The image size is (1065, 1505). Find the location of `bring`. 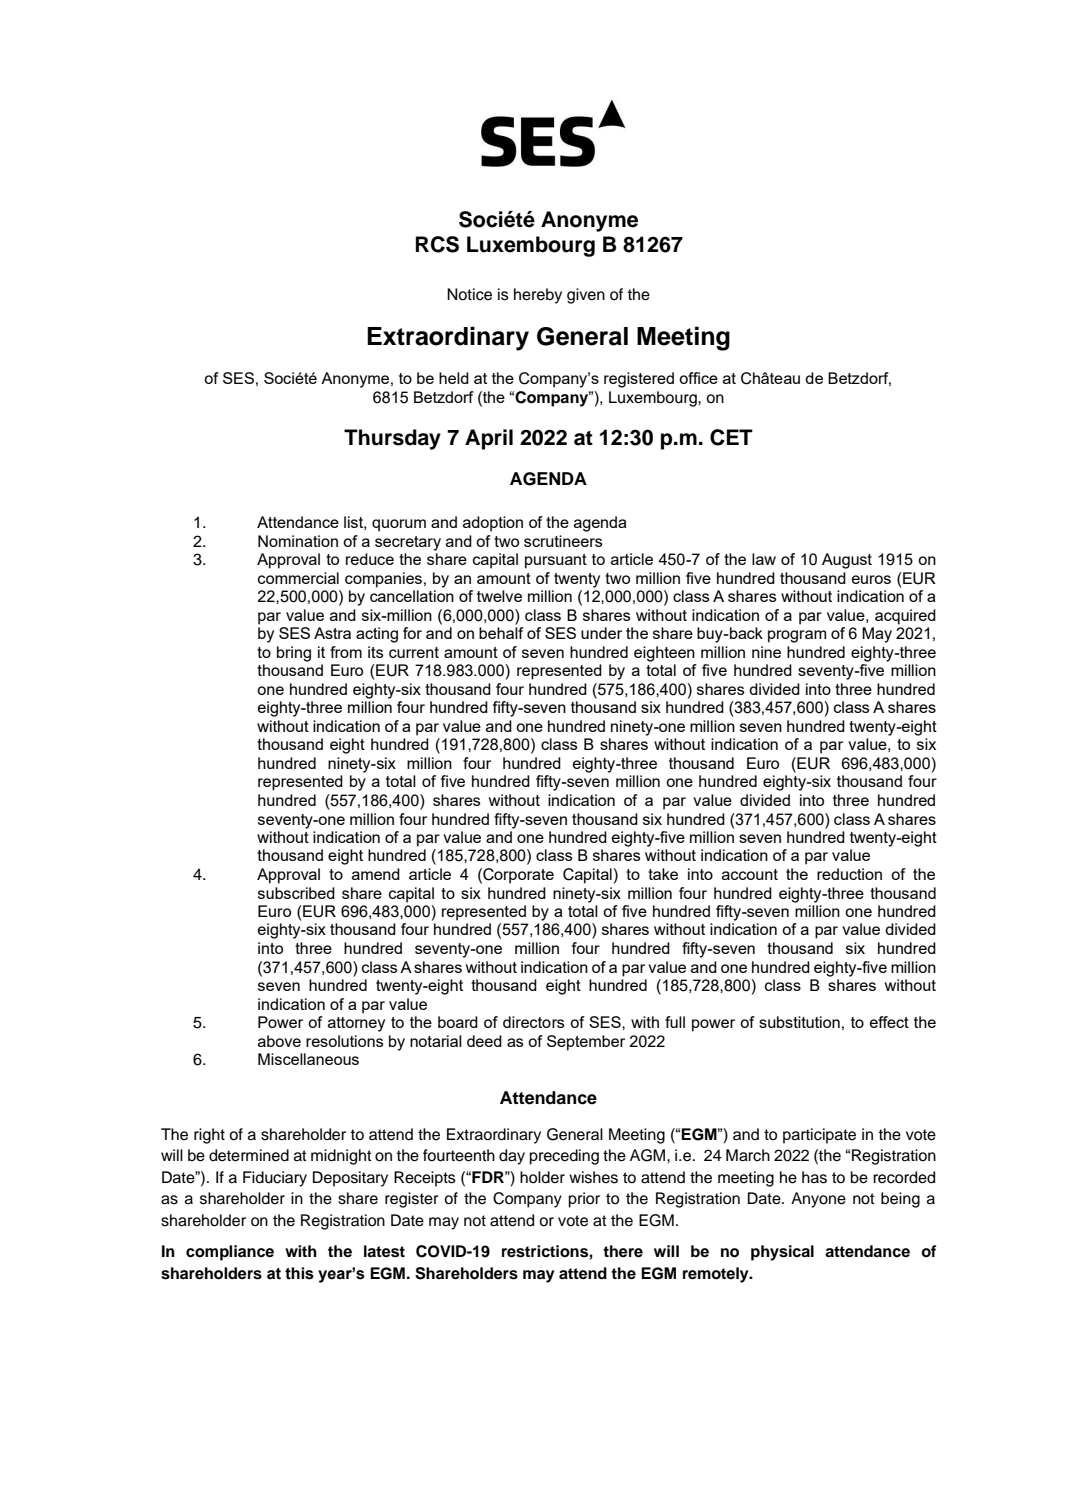

bring is located at coordinates (294, 654).
